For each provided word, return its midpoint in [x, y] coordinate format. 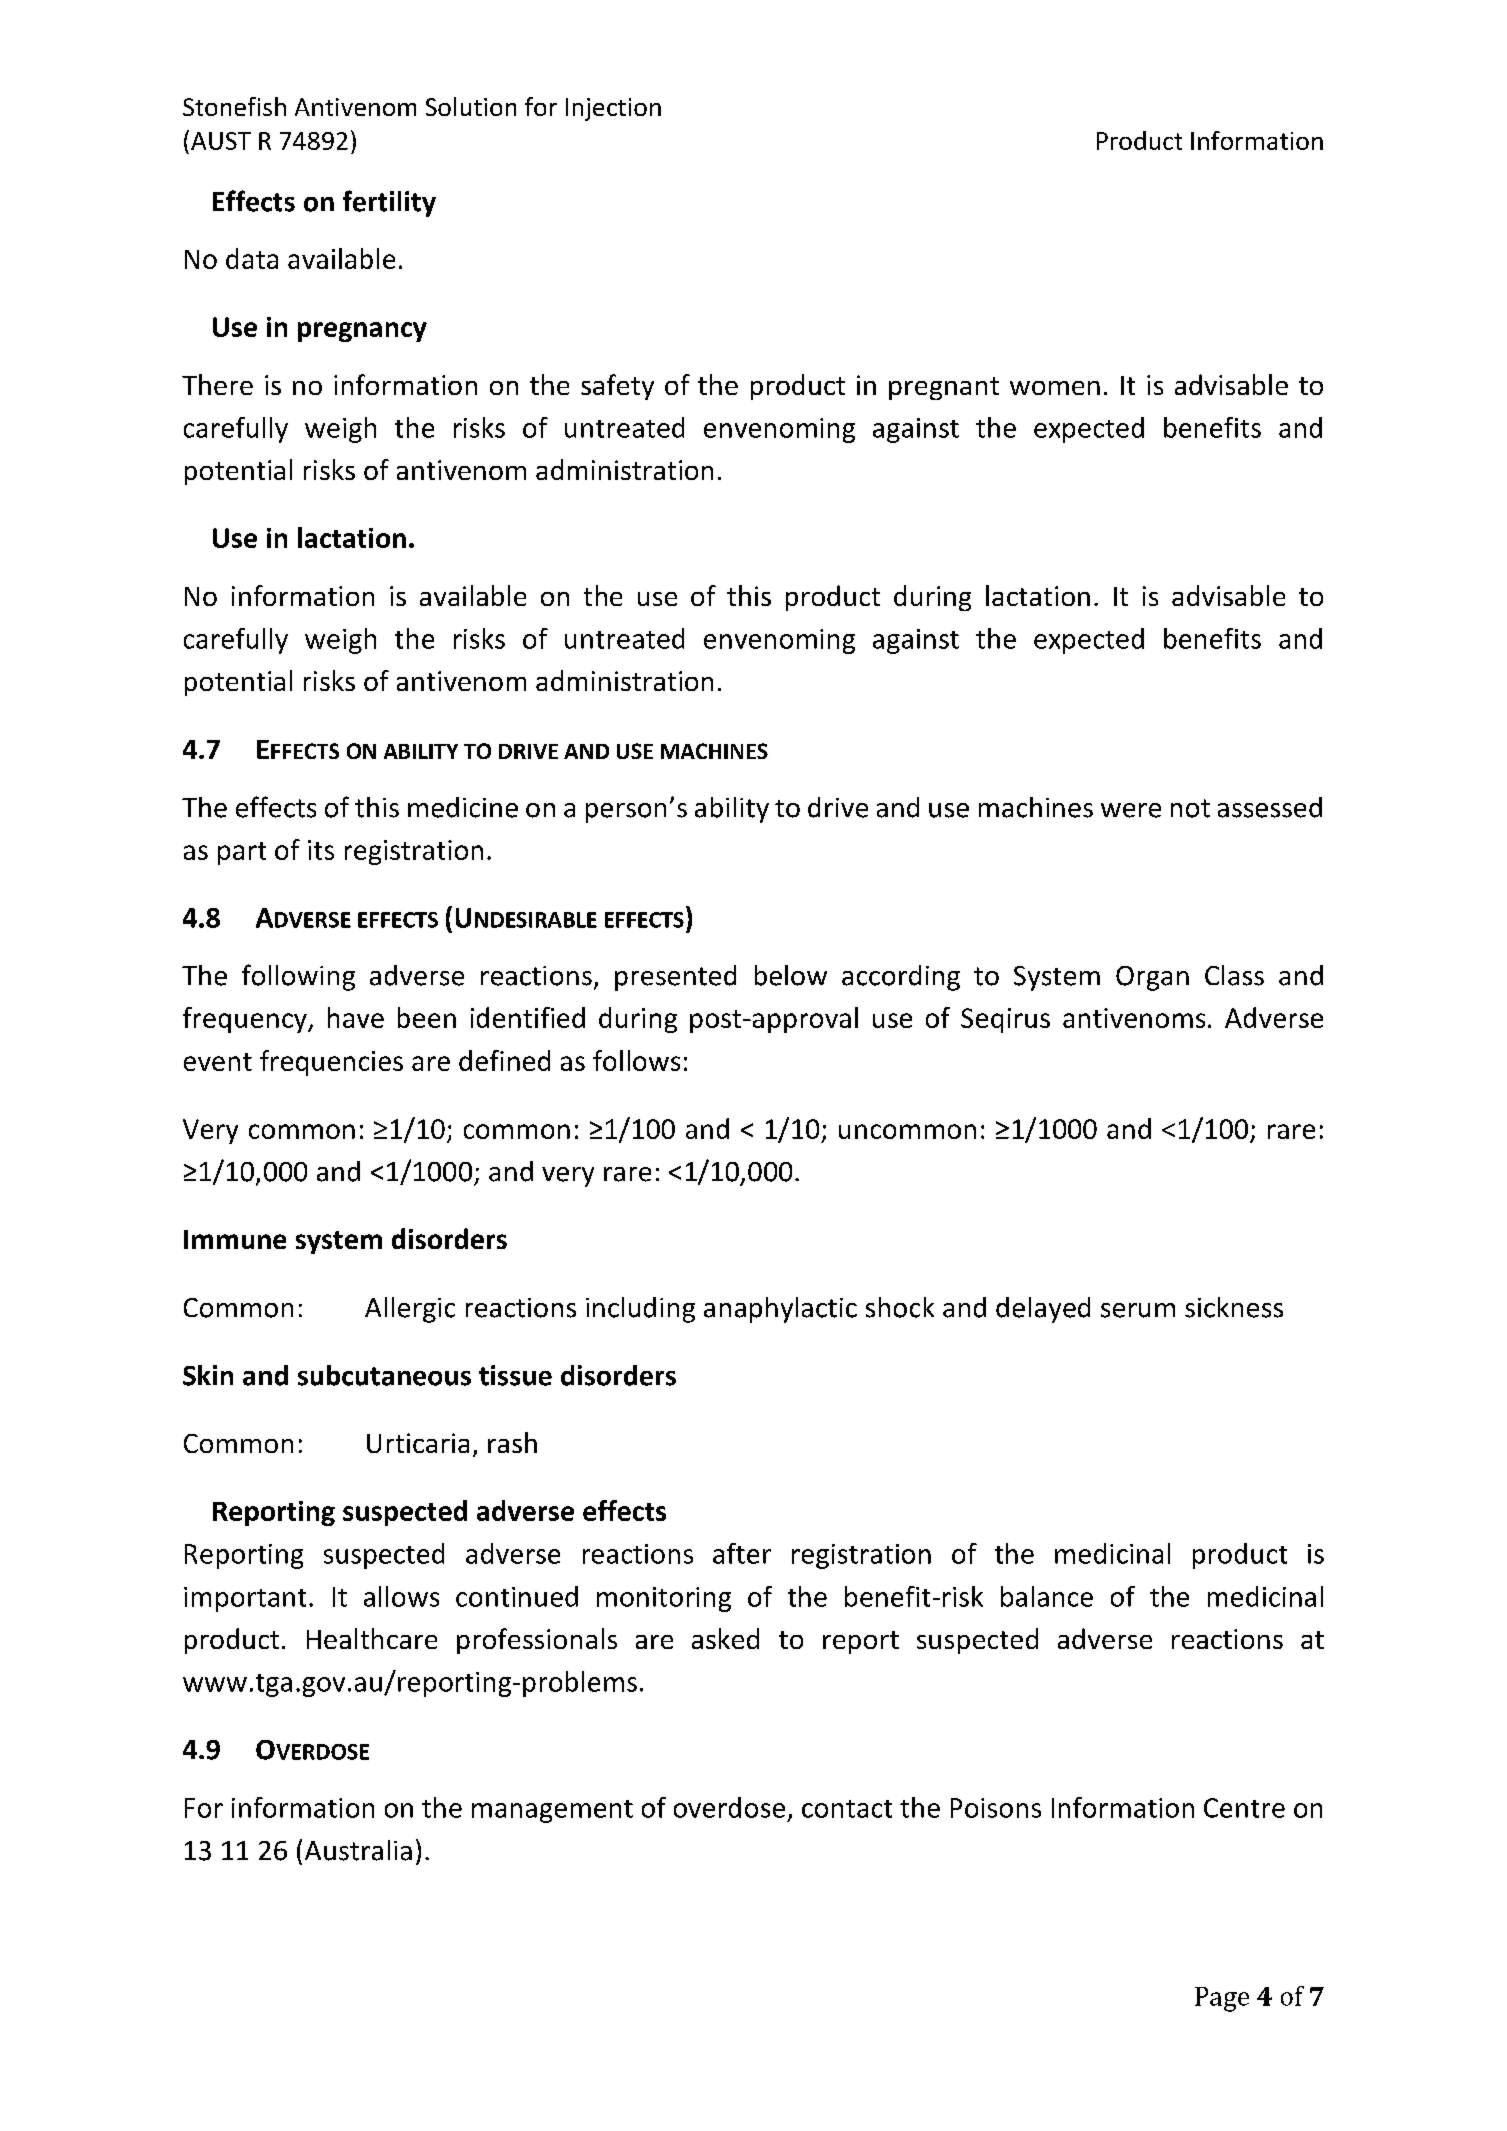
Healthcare [372, 1638]
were [1131, 810]
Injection [613, 109]
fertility [389, 203]
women [1055, 388]
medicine [463, 807]
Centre [1244, 1808]
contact [847, 1809]
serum [1138, 1310]
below [791, 975]
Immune [235, 1239]
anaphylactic [780, 1310]
